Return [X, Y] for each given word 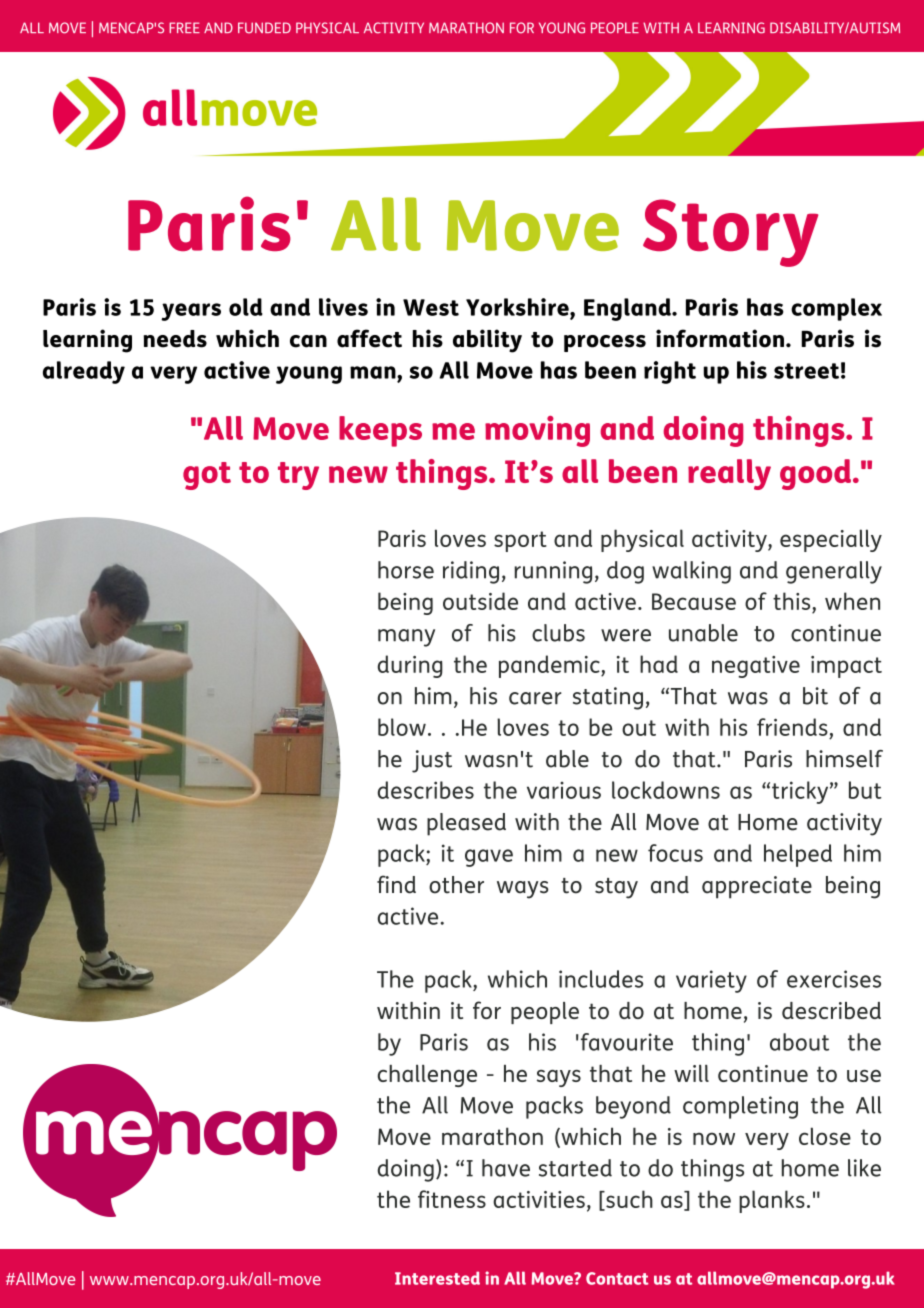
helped [798, 855]
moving [537, 431]
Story [730, 233]
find [396, 884]
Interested [437, 1278]
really [729, 474]
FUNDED [264, 28]
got [207, 476]
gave [489, 858]
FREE [184, 27]
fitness [452, 1199]
